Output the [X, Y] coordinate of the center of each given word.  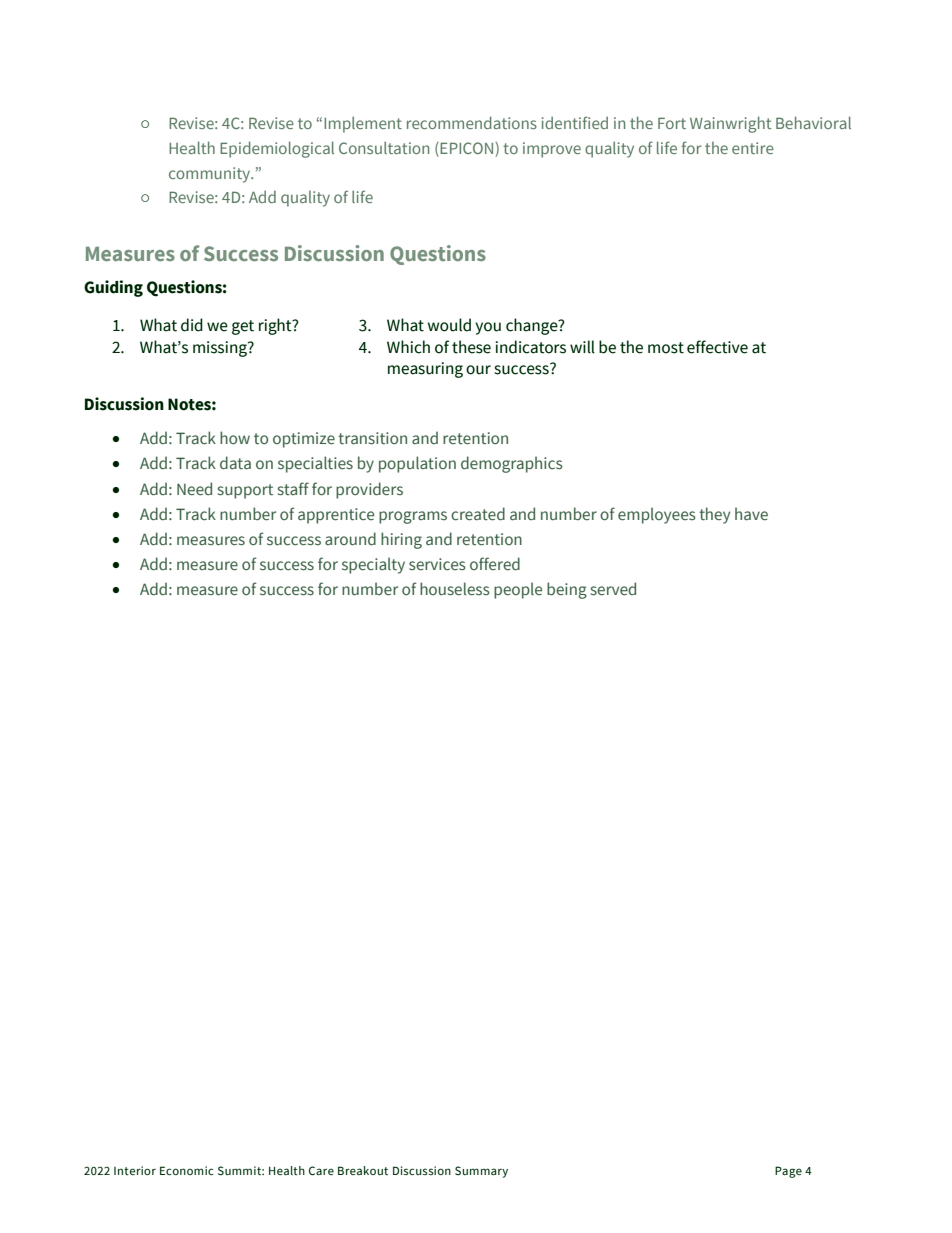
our [478, 370]
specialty [373, 565]
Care [321, 1171]
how [235, 437]
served [613, 589]
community [211, 175]
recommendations [472, 122]
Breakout [363, 1170]
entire [753, 148]
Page [788, 1172]
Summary [481, 1172]
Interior [135, 1170]
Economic [187, 1170]
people [518, 590]
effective [717, 347]
